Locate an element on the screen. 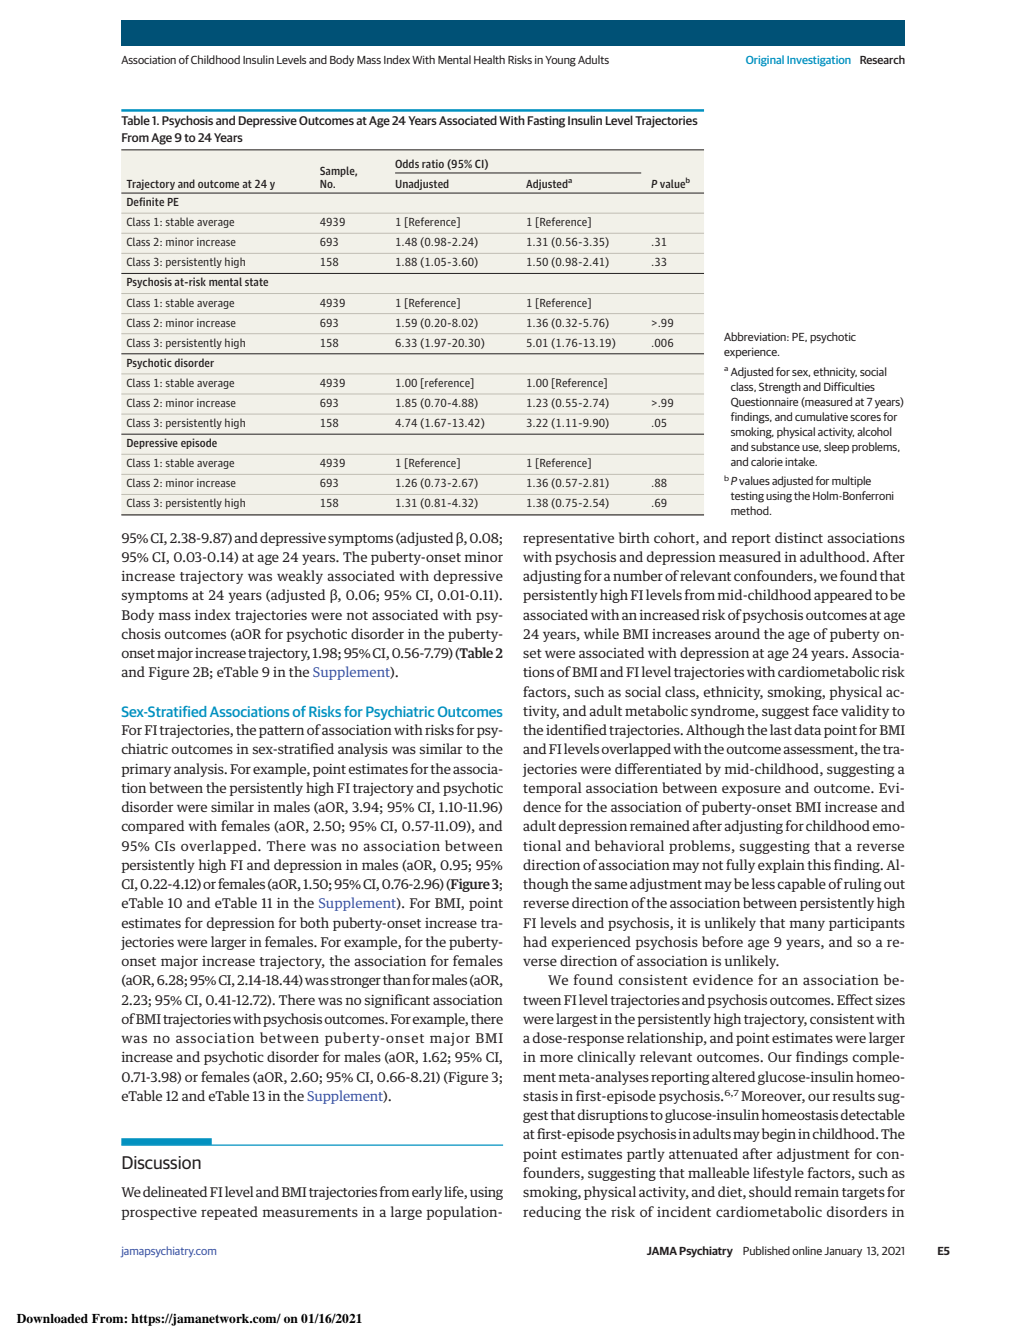 This screenshot has height=1329, width=1027. prospective is located at coordinates (159, 1213).
